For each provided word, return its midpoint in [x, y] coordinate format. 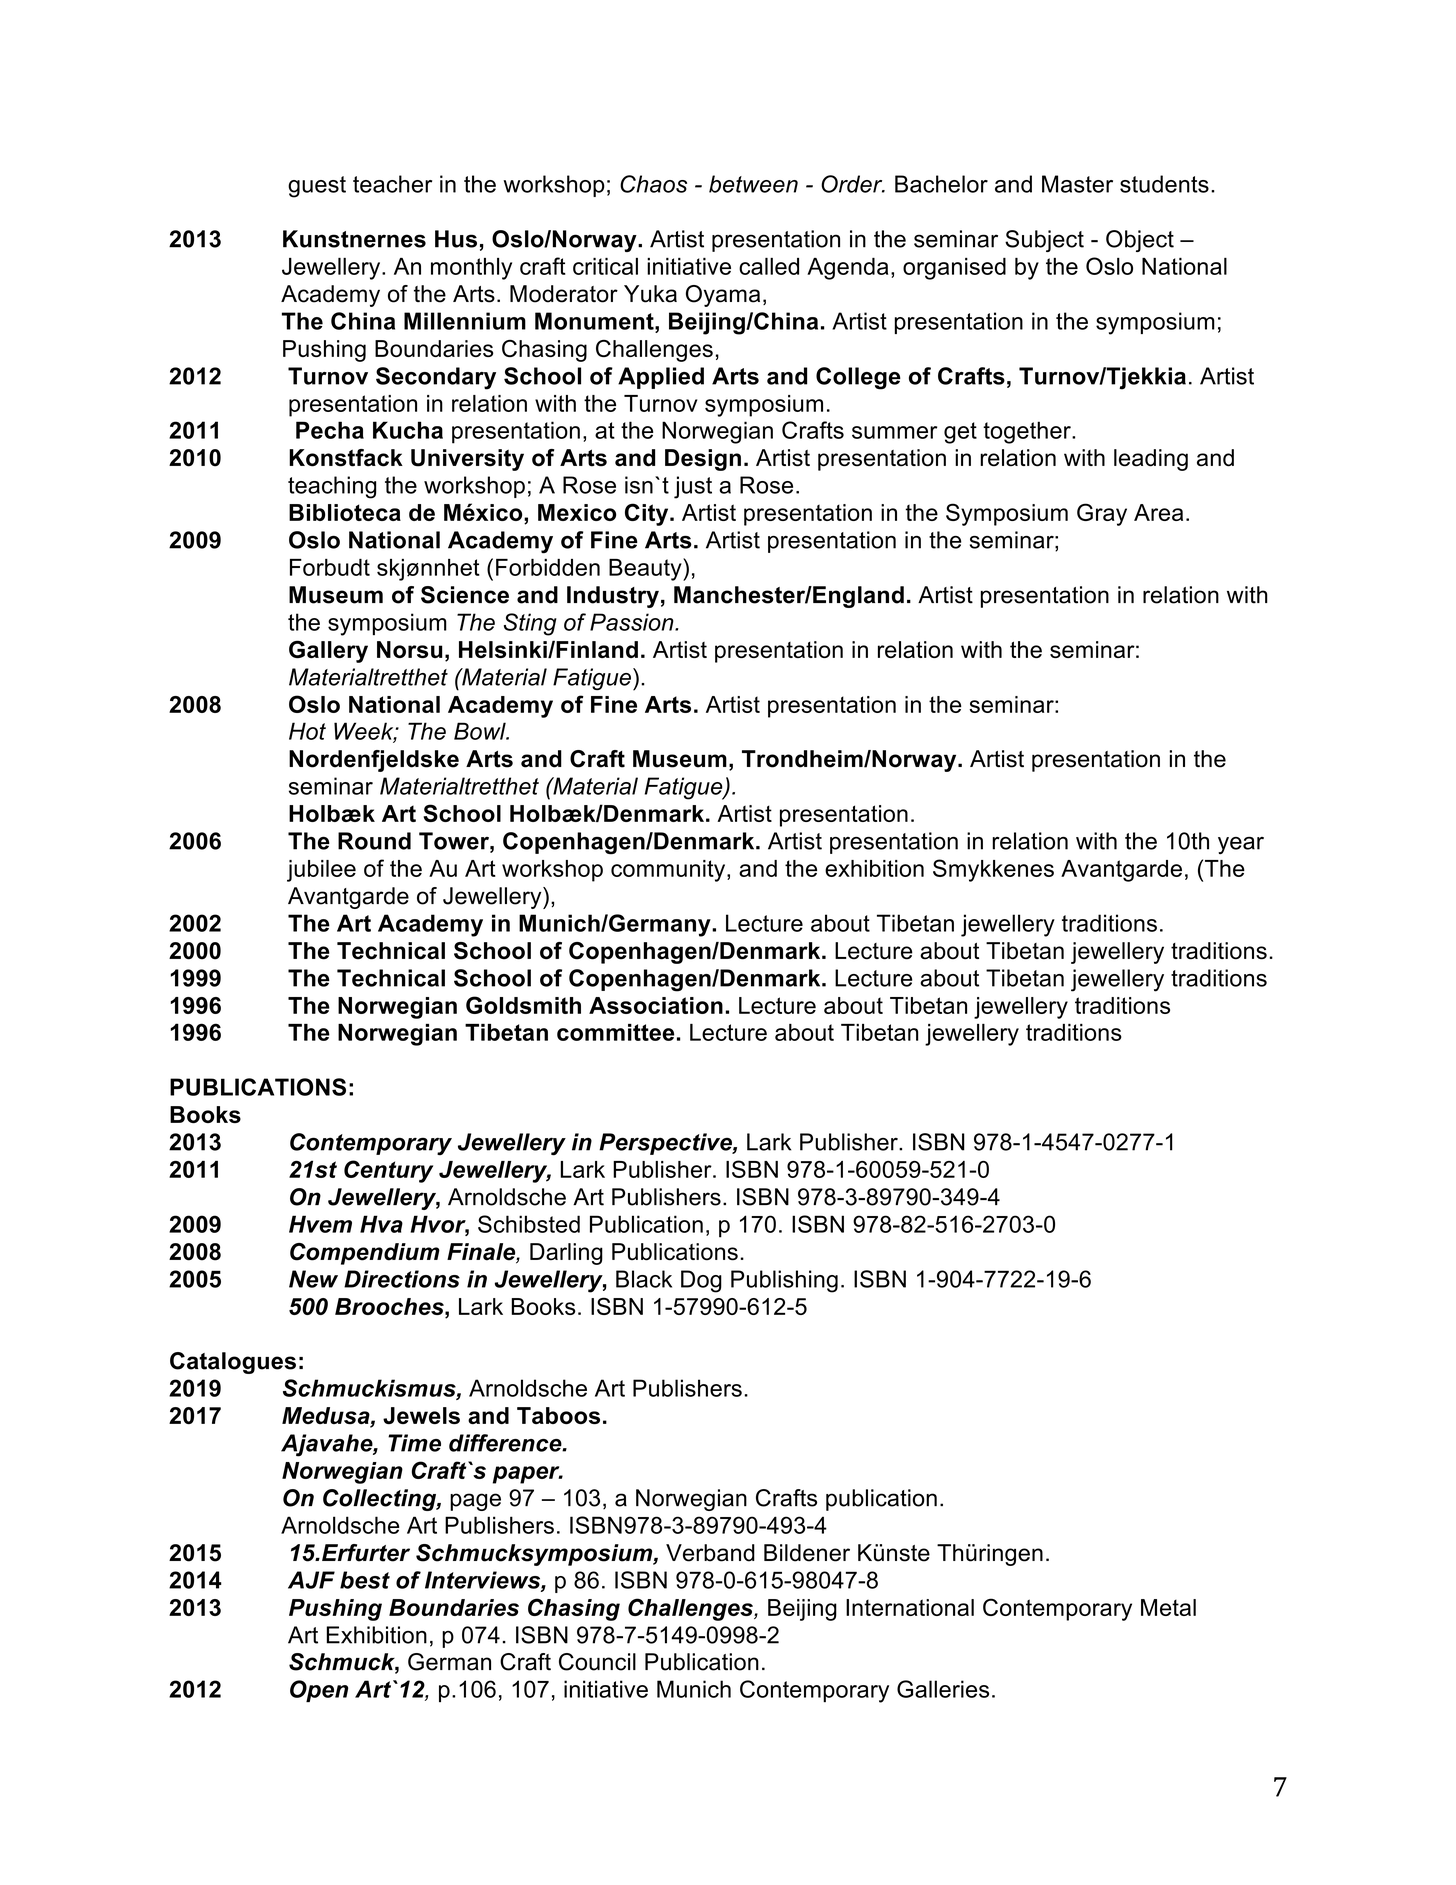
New [313, 1279]
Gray [1102, 514]
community [669, 871]
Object [1140, 241]
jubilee [321, 871]
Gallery [328, 651]
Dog [701, 1281]
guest [317, 187]
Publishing [784, 1281]
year [1241, 845]
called [769, 266]
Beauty [646, 569]
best [365, 1580]
